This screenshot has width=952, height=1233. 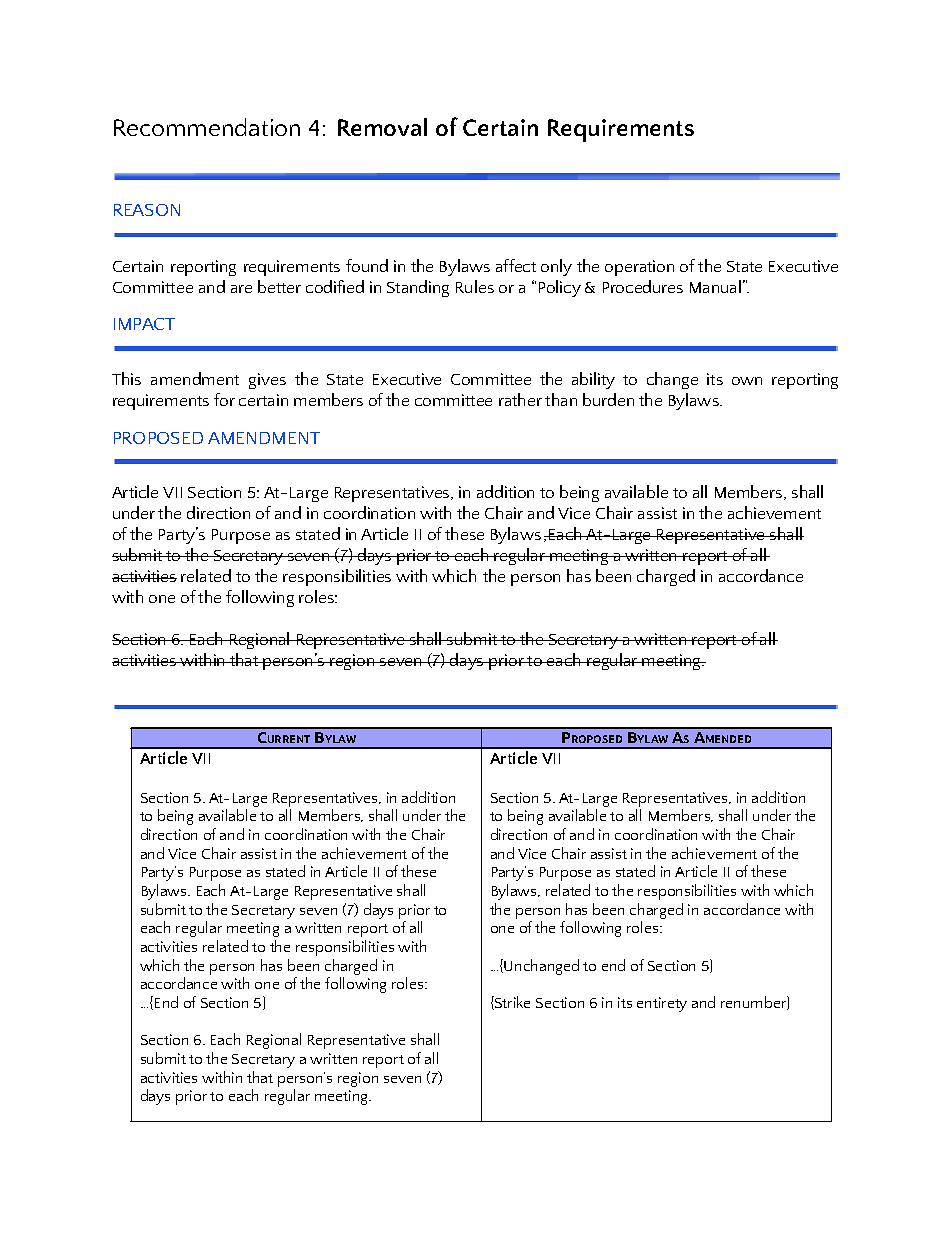 What do you see at coordinates (511, 1003) in the screenshot?
I see `Strike` at bounding box center [511, 1003].
